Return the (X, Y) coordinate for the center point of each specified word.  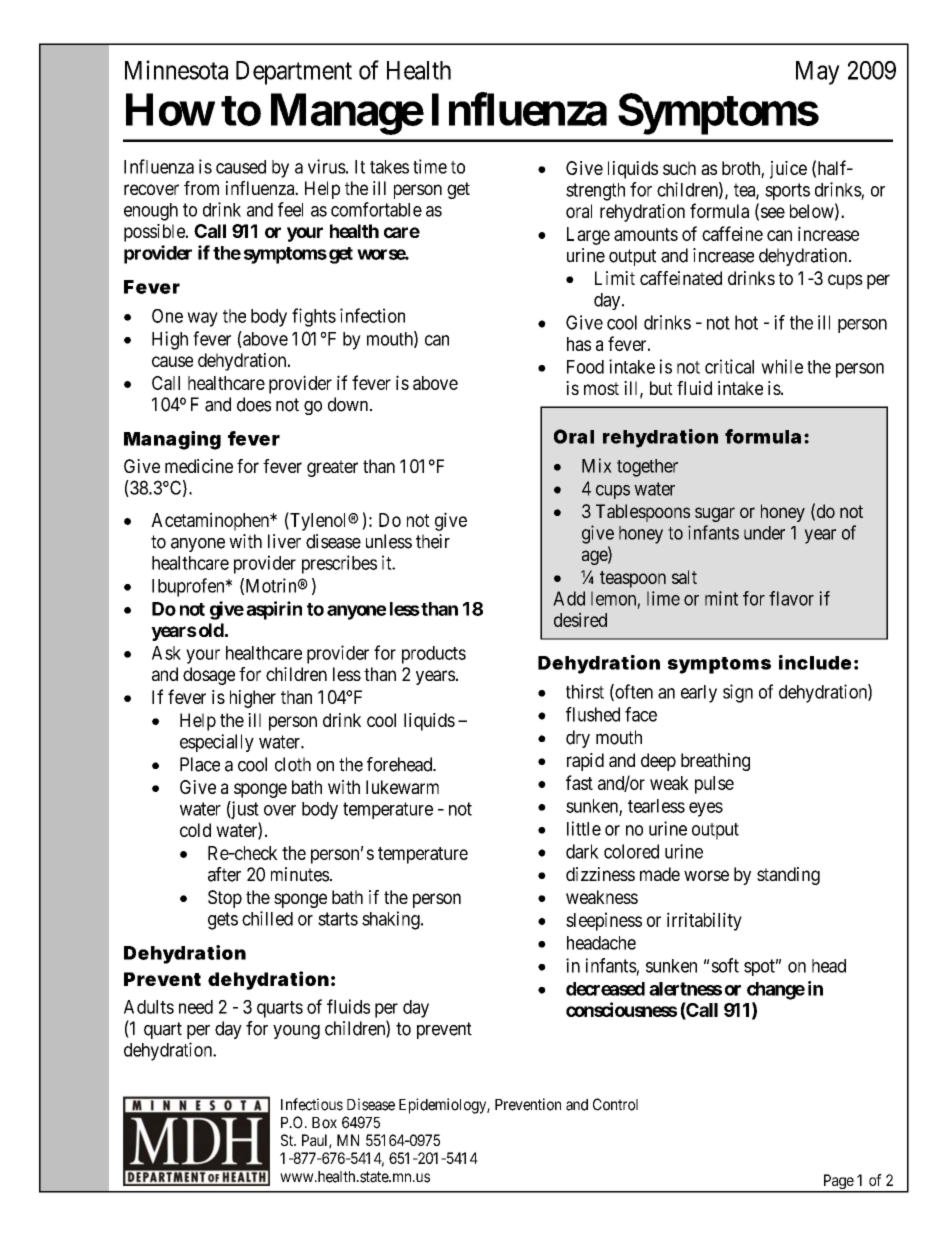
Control (615, 1104)
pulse (714, 785)
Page (838, 1183)
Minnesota (176, 70)
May (818, 73)
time (430, 166)
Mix (597, 465)
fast (579, 782)
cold (195, 830)
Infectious (312, 1104)
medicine (199, 466)
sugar (715, 514)
